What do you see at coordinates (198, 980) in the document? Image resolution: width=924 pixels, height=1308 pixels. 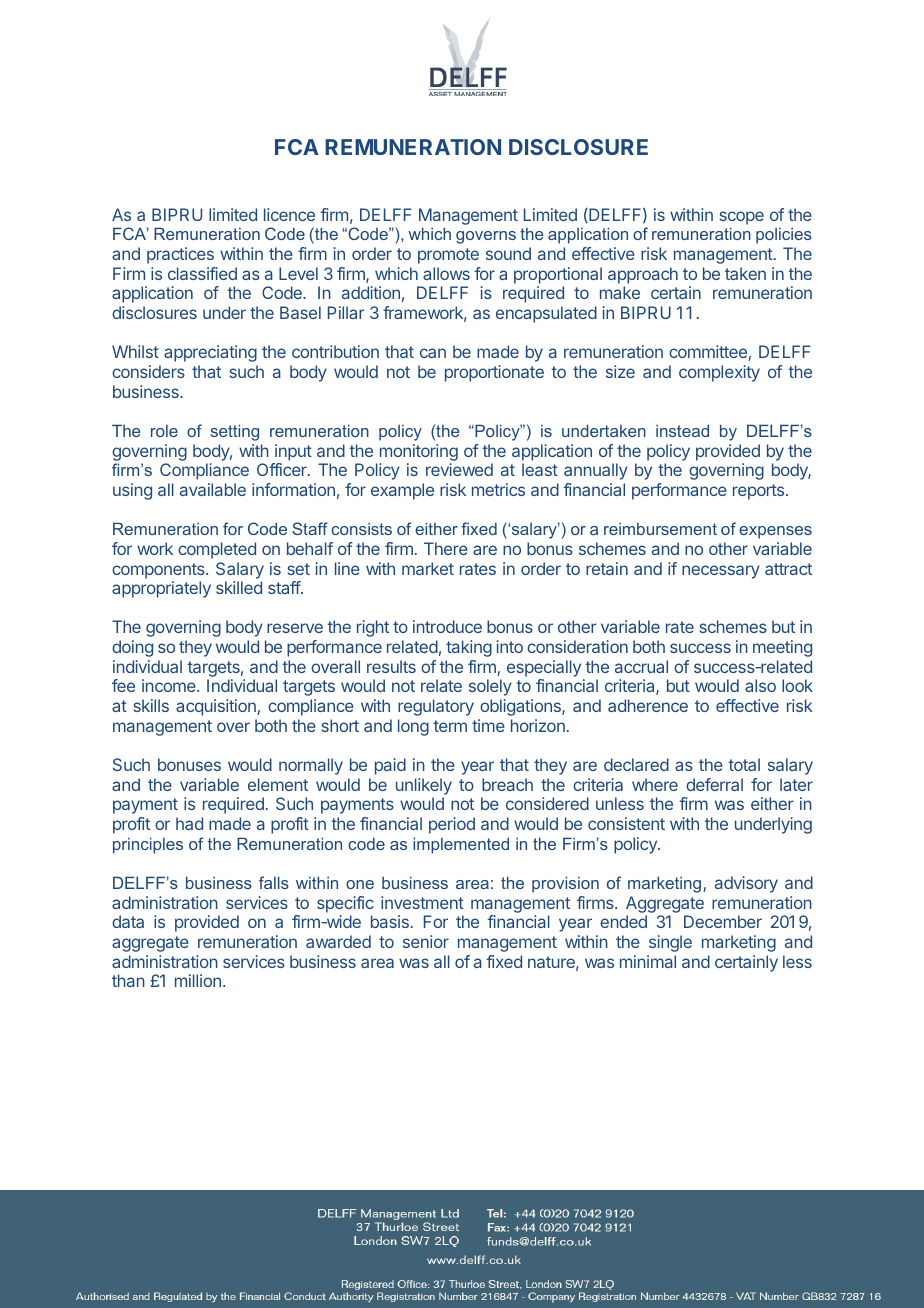 I see `million` at bounding box center [198, 980].
